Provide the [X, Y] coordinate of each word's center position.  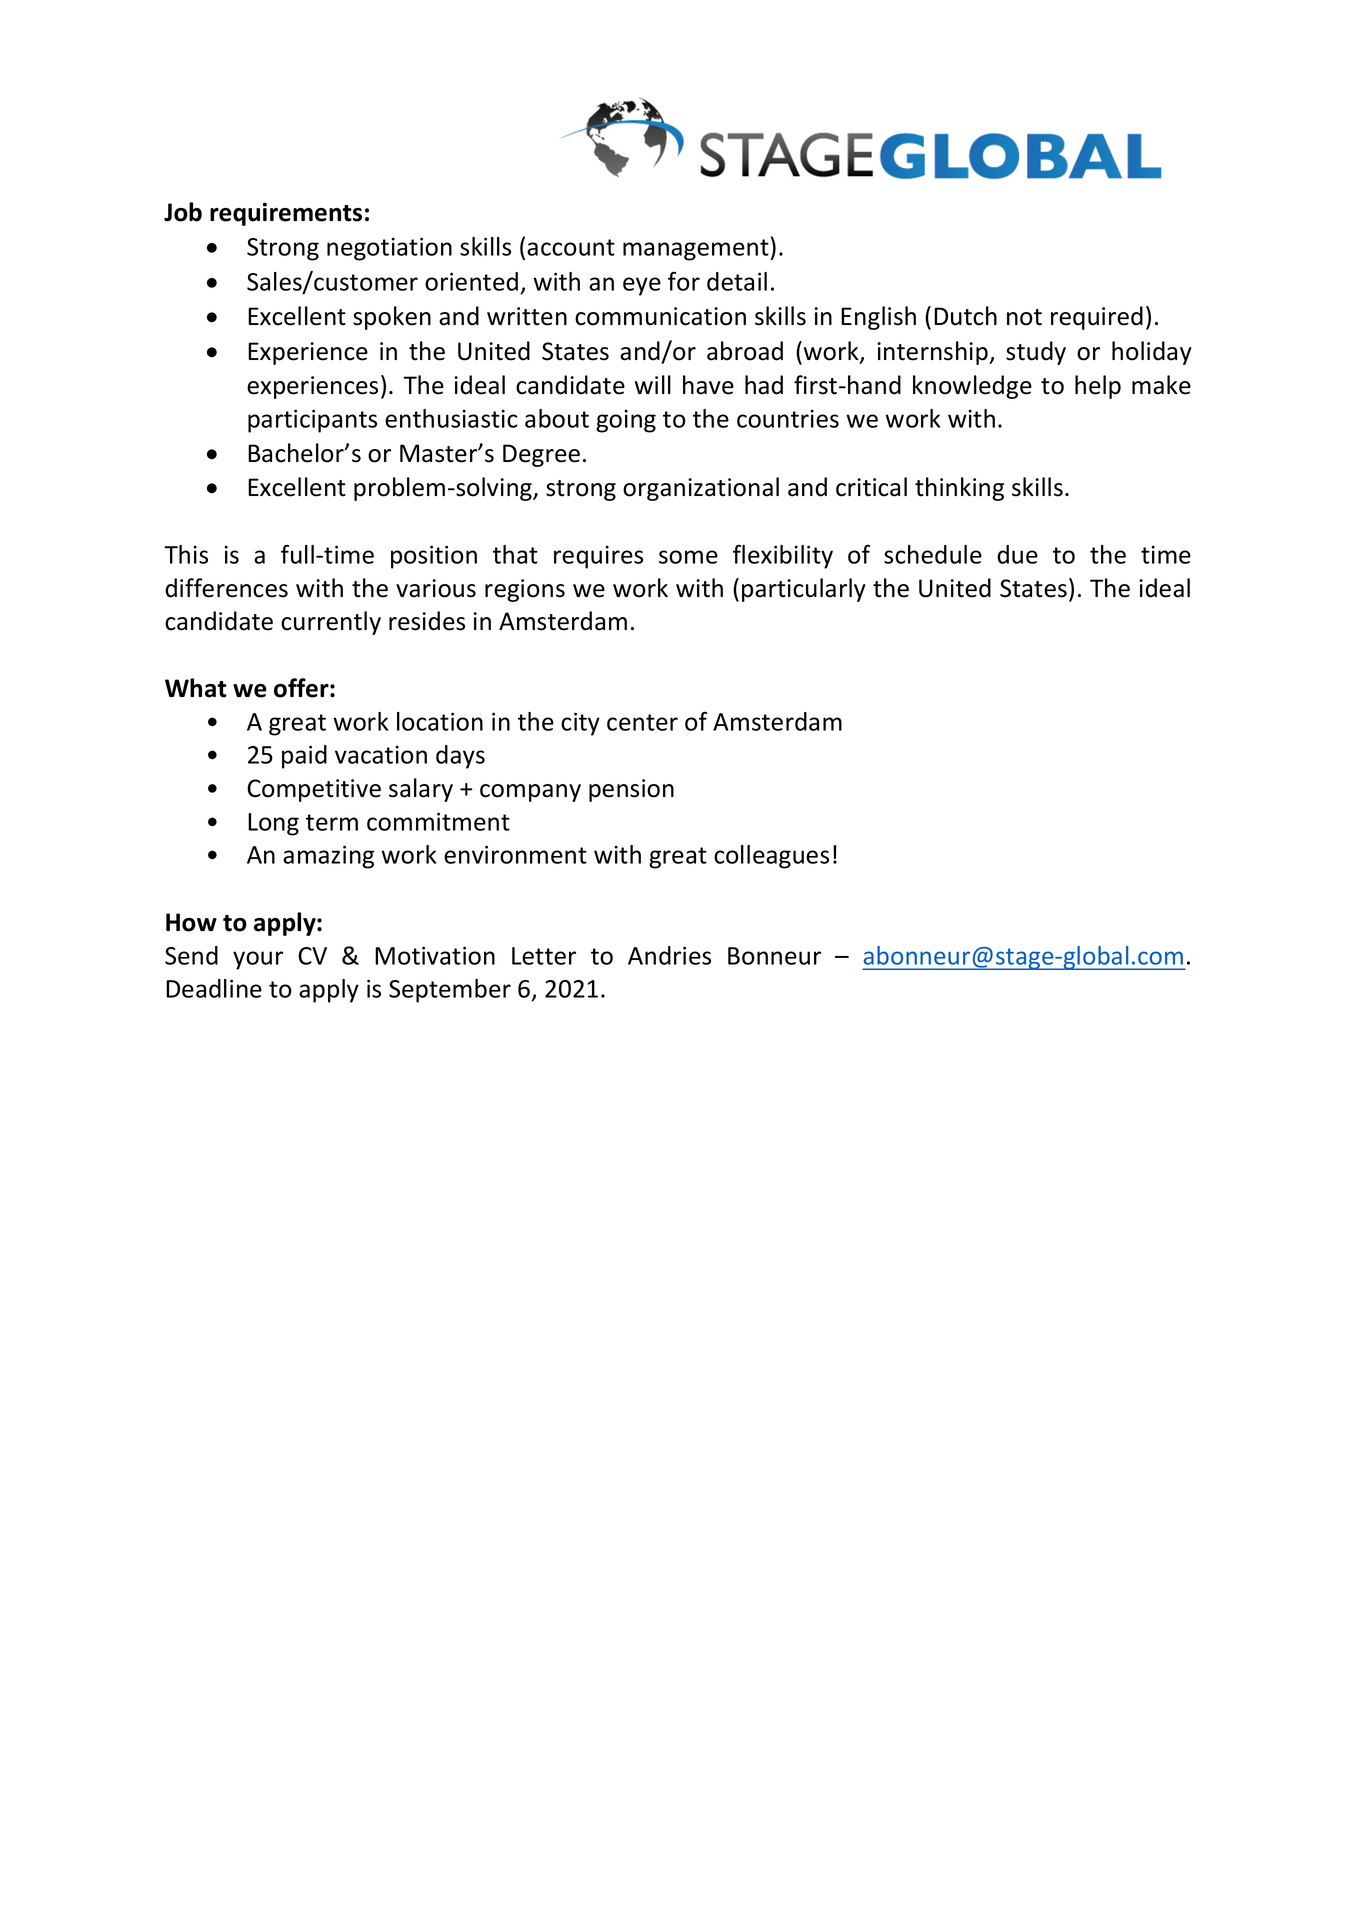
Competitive [314, 790]
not [1024, 317]
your [258, 960]
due [1017, 554]
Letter [544, 956]
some [688, 557]
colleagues [771, 857]
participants [312, 421]
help [1098, 387]
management [697, 250]
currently [331, 623]
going [626, 421]
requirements [286, 214]
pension [631, 790]
